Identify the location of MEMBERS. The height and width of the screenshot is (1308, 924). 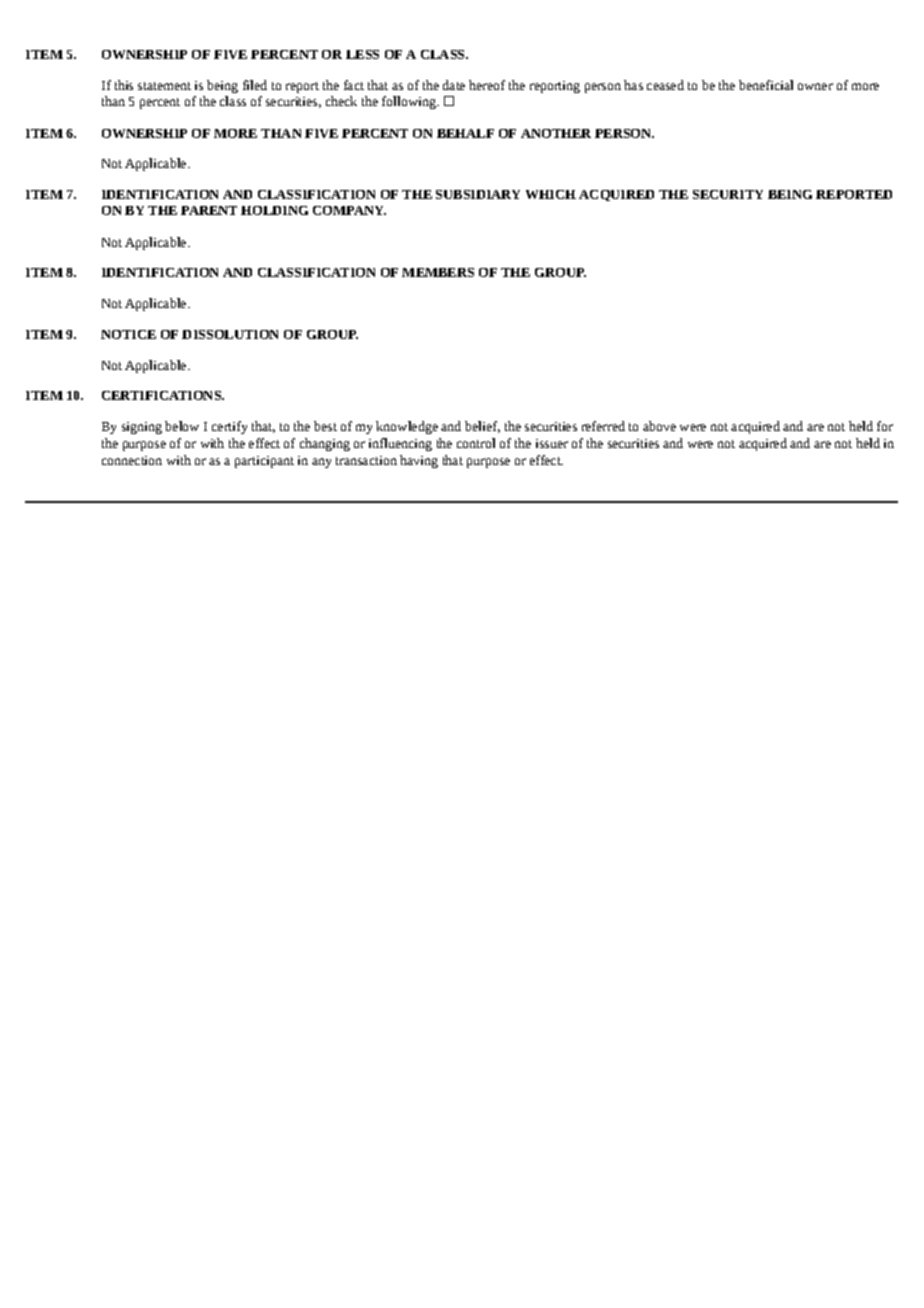
(438, 272).
